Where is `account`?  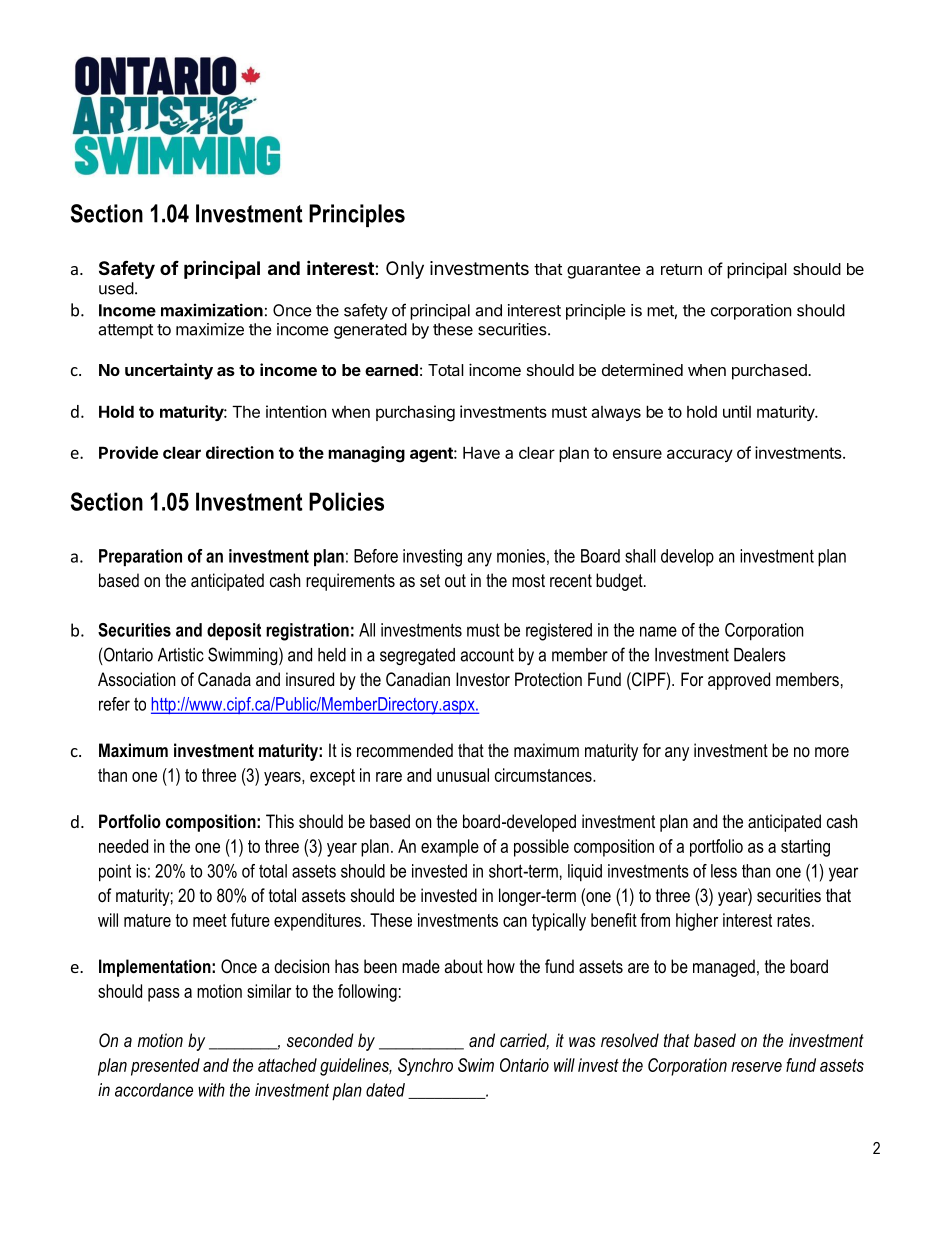 account is located at coordinates (487, 655).
